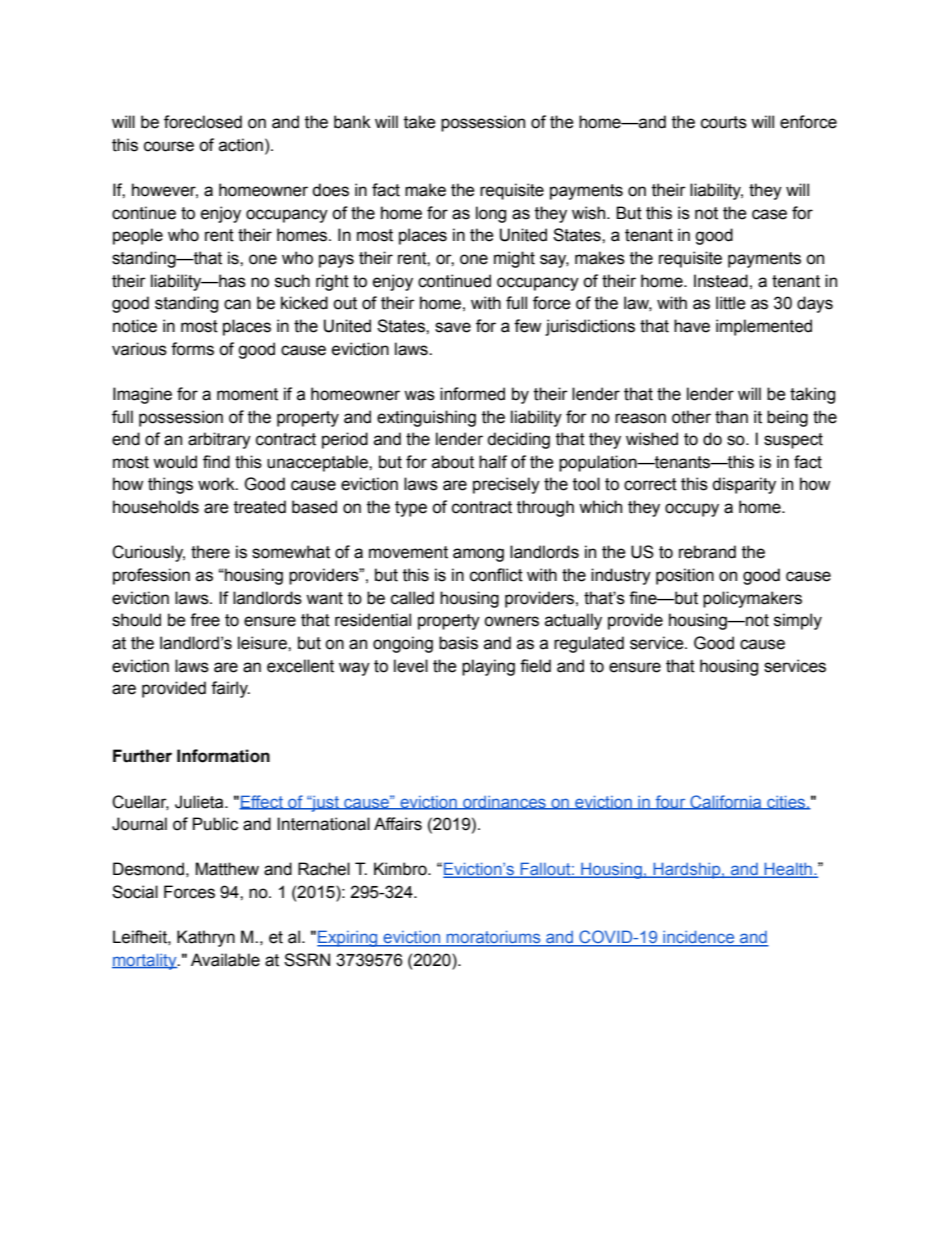  What do you see at coordinates (192, 349) in the image?
I see `forms` at bounding box center [192, 349].
